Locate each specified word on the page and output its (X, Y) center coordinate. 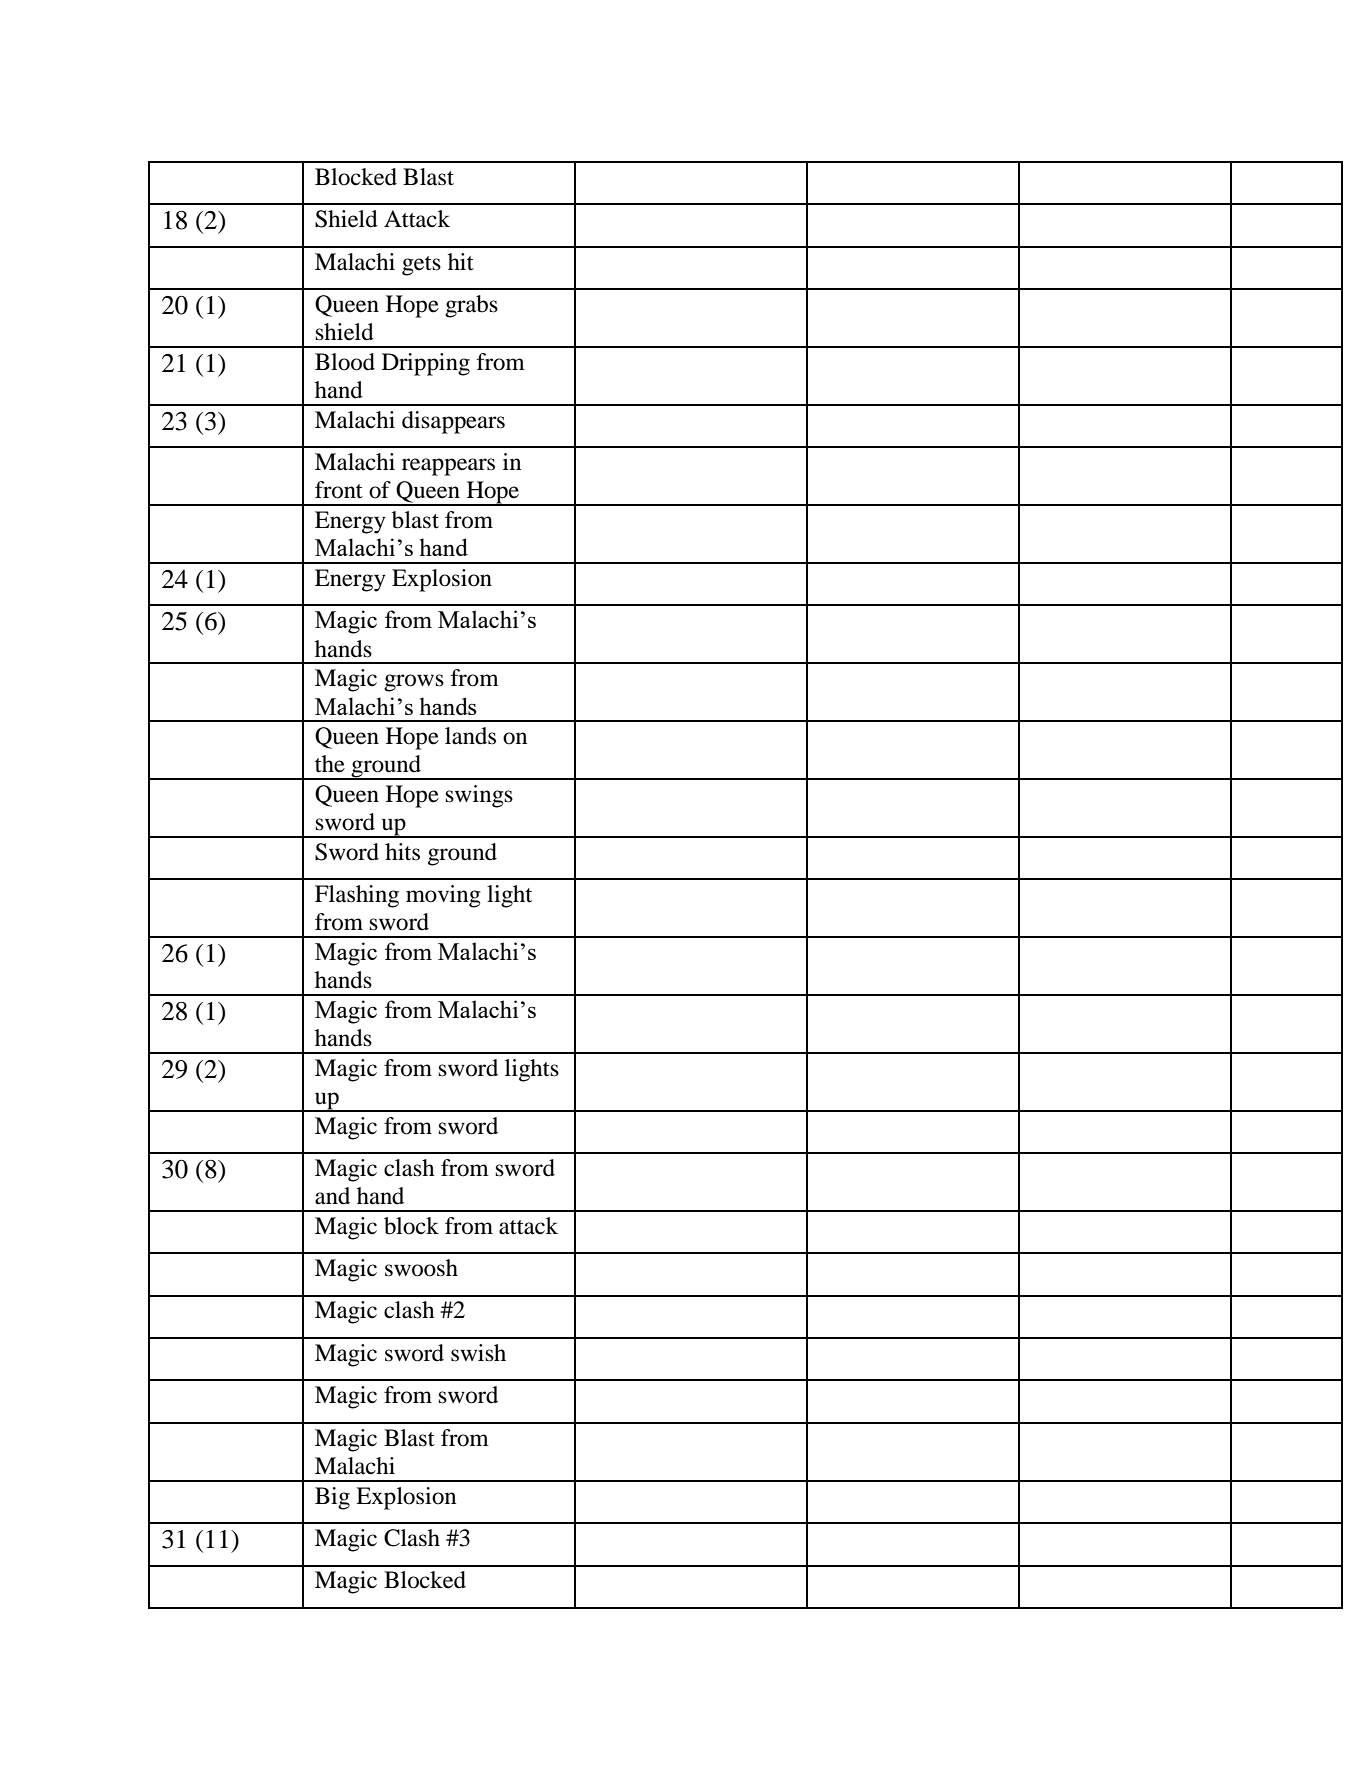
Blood (345, 362)
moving (443, 896)
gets (421, 266)
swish (478, 1353)
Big (332, 1498)
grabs (471, 306)
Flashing (357, 896)
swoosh (421, 1268)
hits (402, 852)
